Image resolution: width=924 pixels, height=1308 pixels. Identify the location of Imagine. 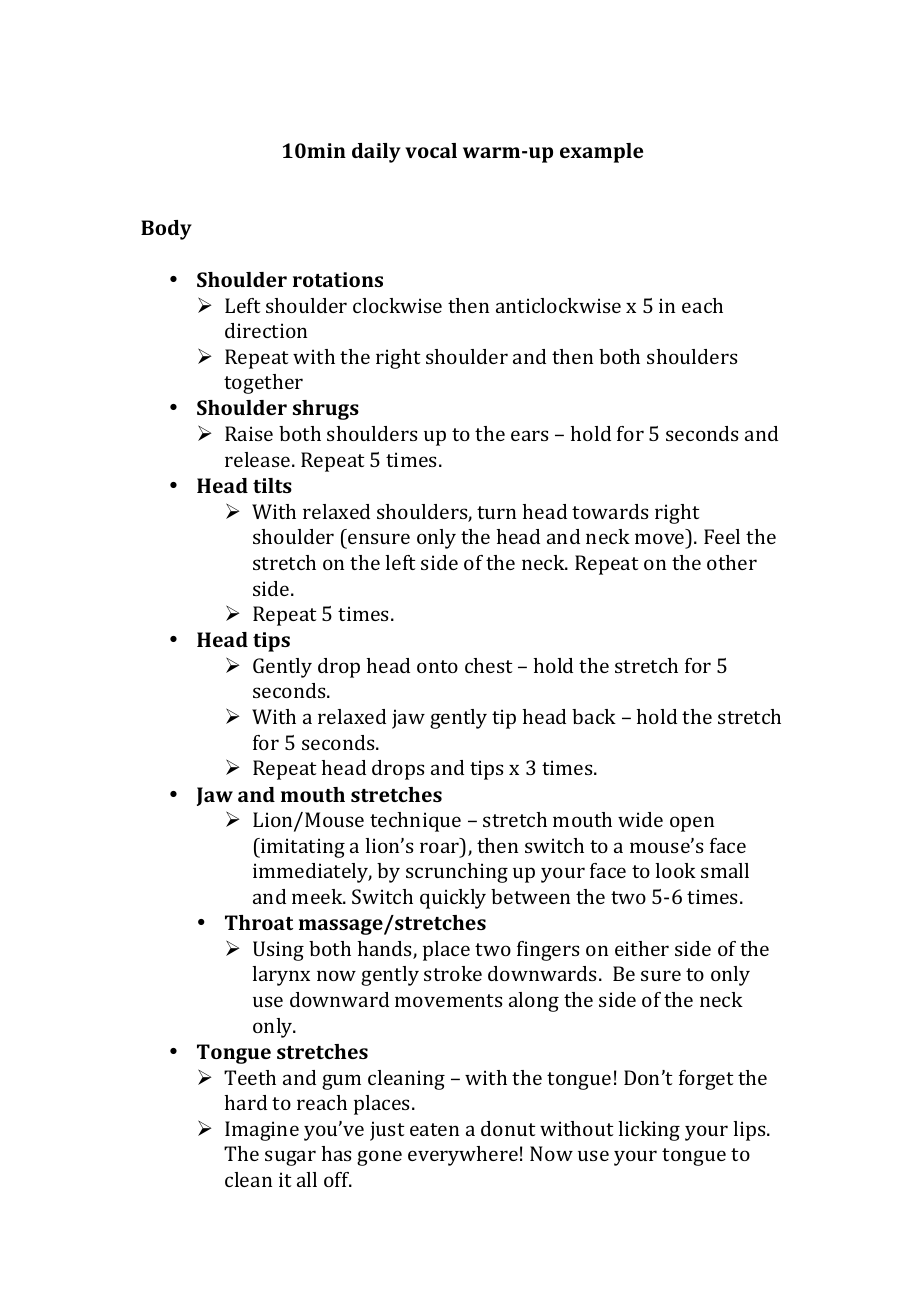
(262, 1131).
